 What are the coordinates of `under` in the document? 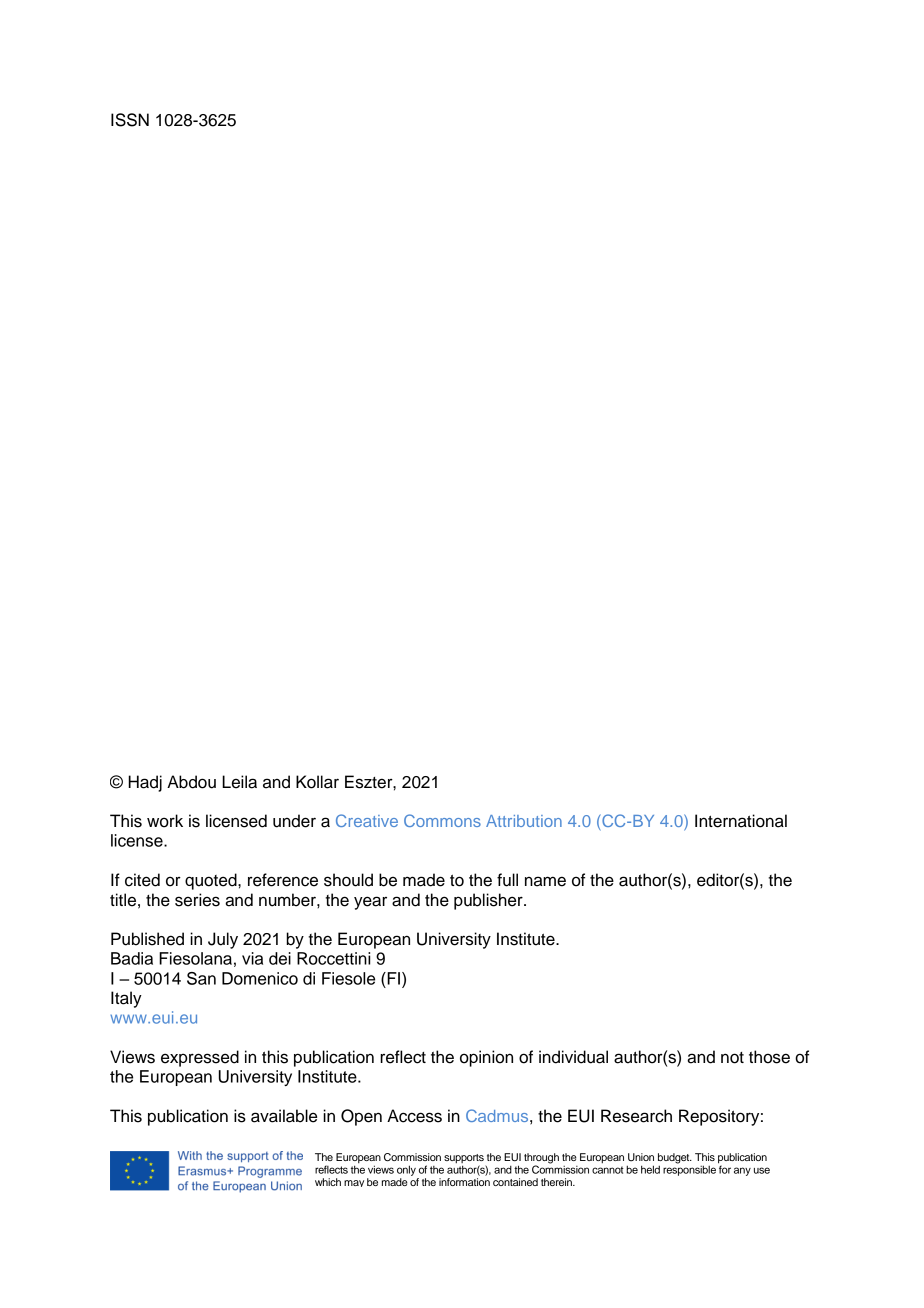 It's located at (294, 821).
